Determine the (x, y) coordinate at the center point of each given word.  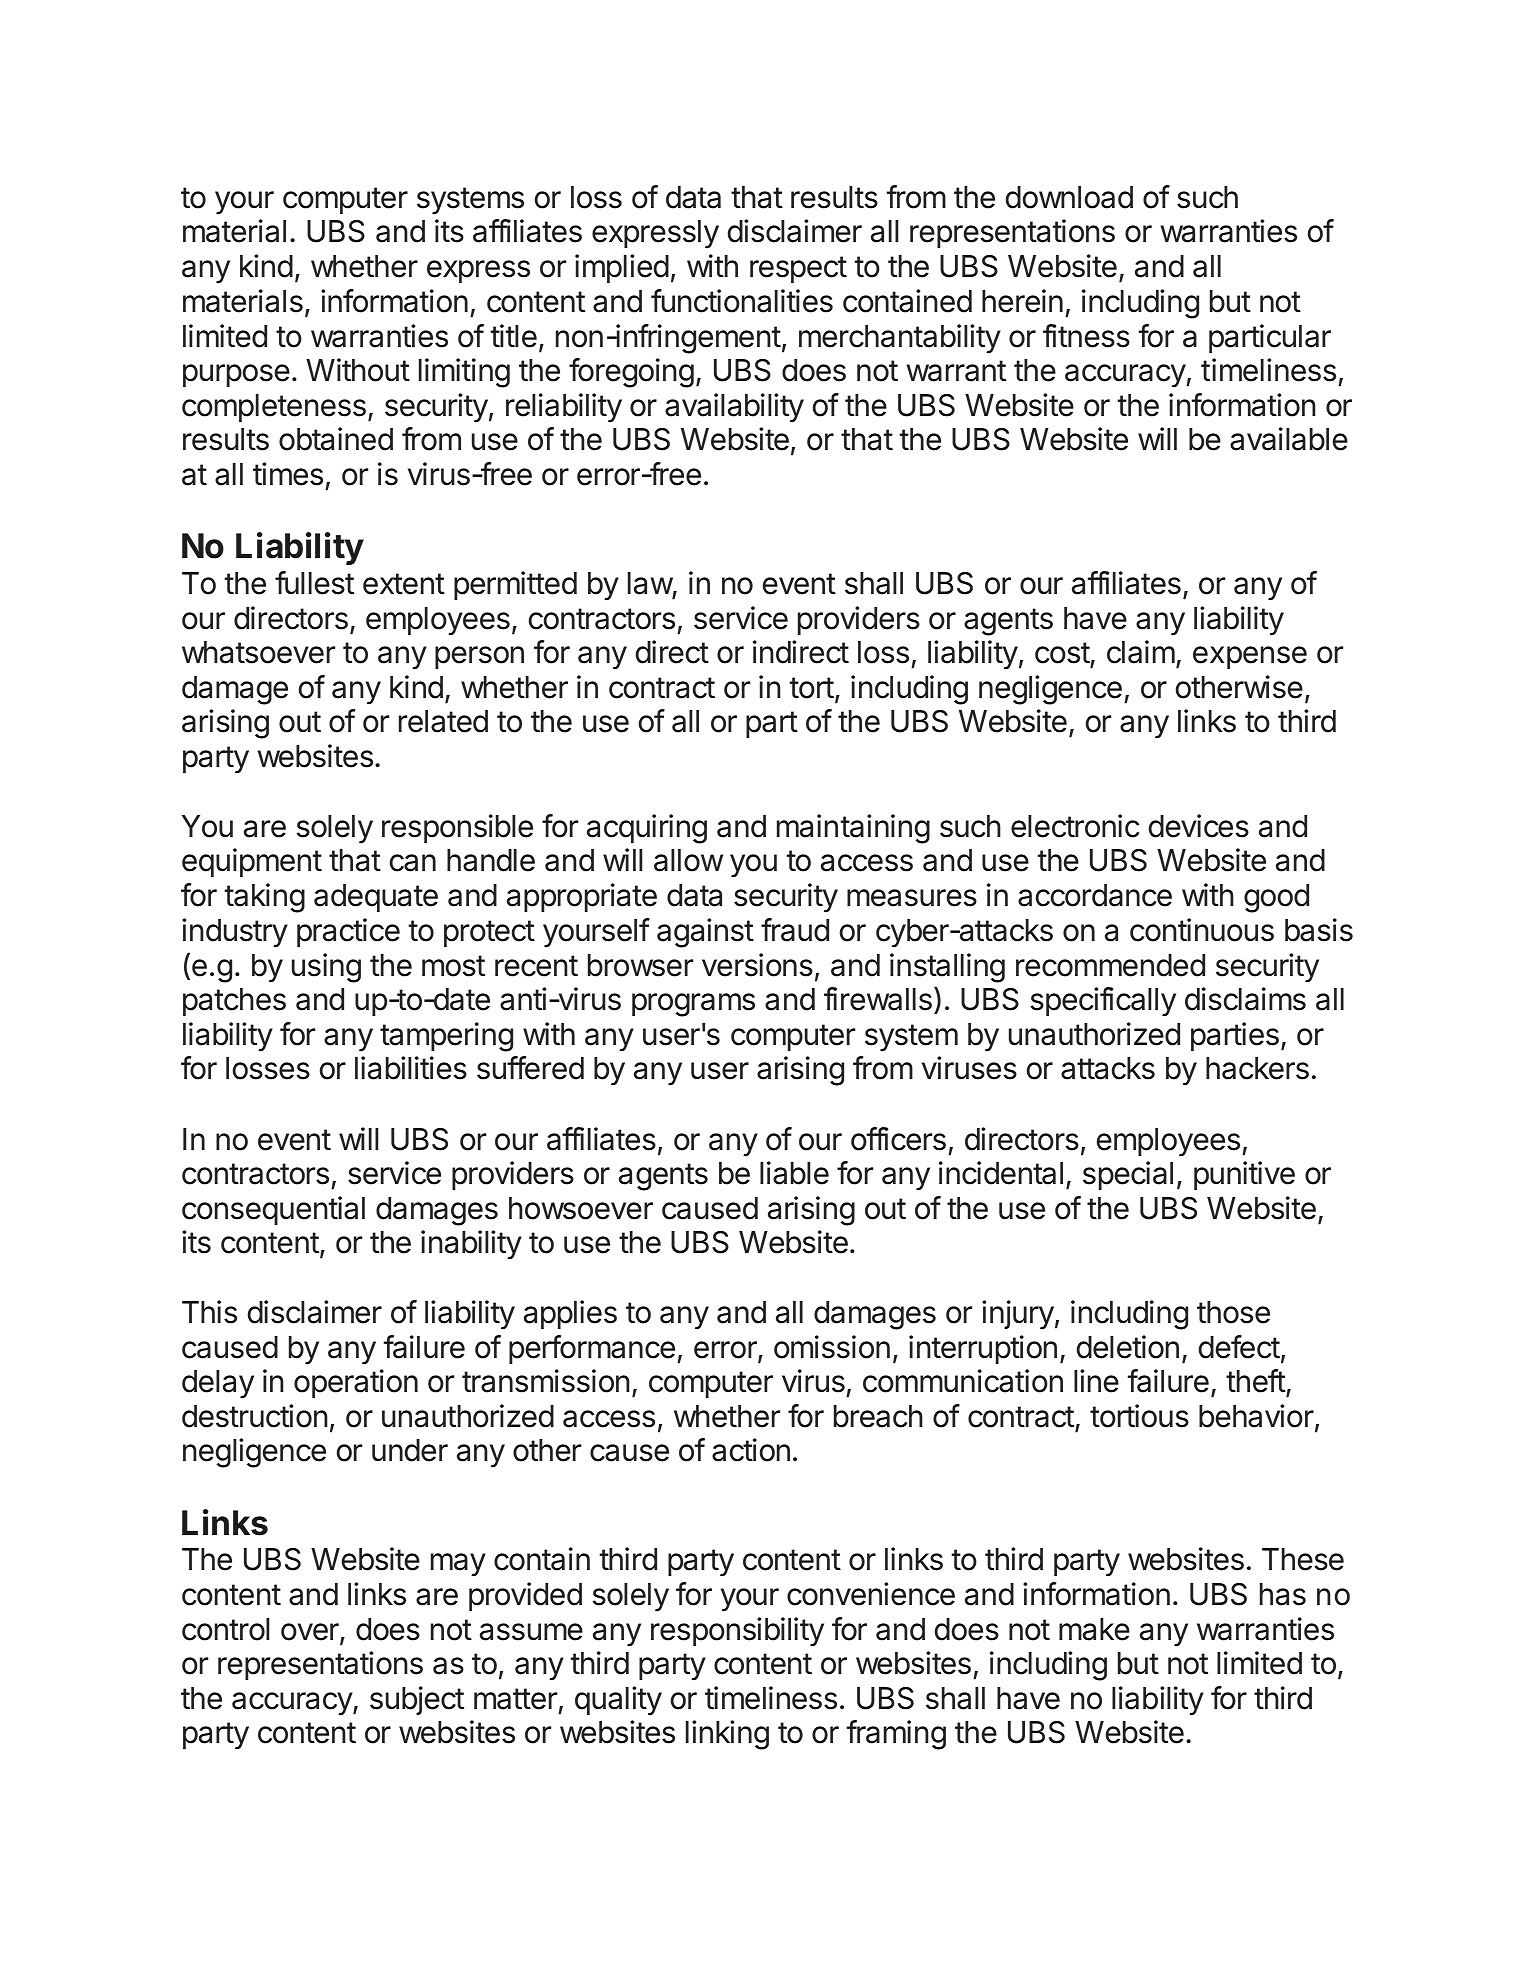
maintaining (853, 829)
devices (1199, 826)
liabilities (411, 1068)
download (1069, 197)
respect (798, 269)
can (413, 863)
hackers (1257, 1068)
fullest (314, 583)
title (514, 336)
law (650, 583)
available (1289, 439)
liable (794, 1173)
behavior (1256, 1416)
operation (356, 1383)
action (751, 1450)
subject (417, 1700)
